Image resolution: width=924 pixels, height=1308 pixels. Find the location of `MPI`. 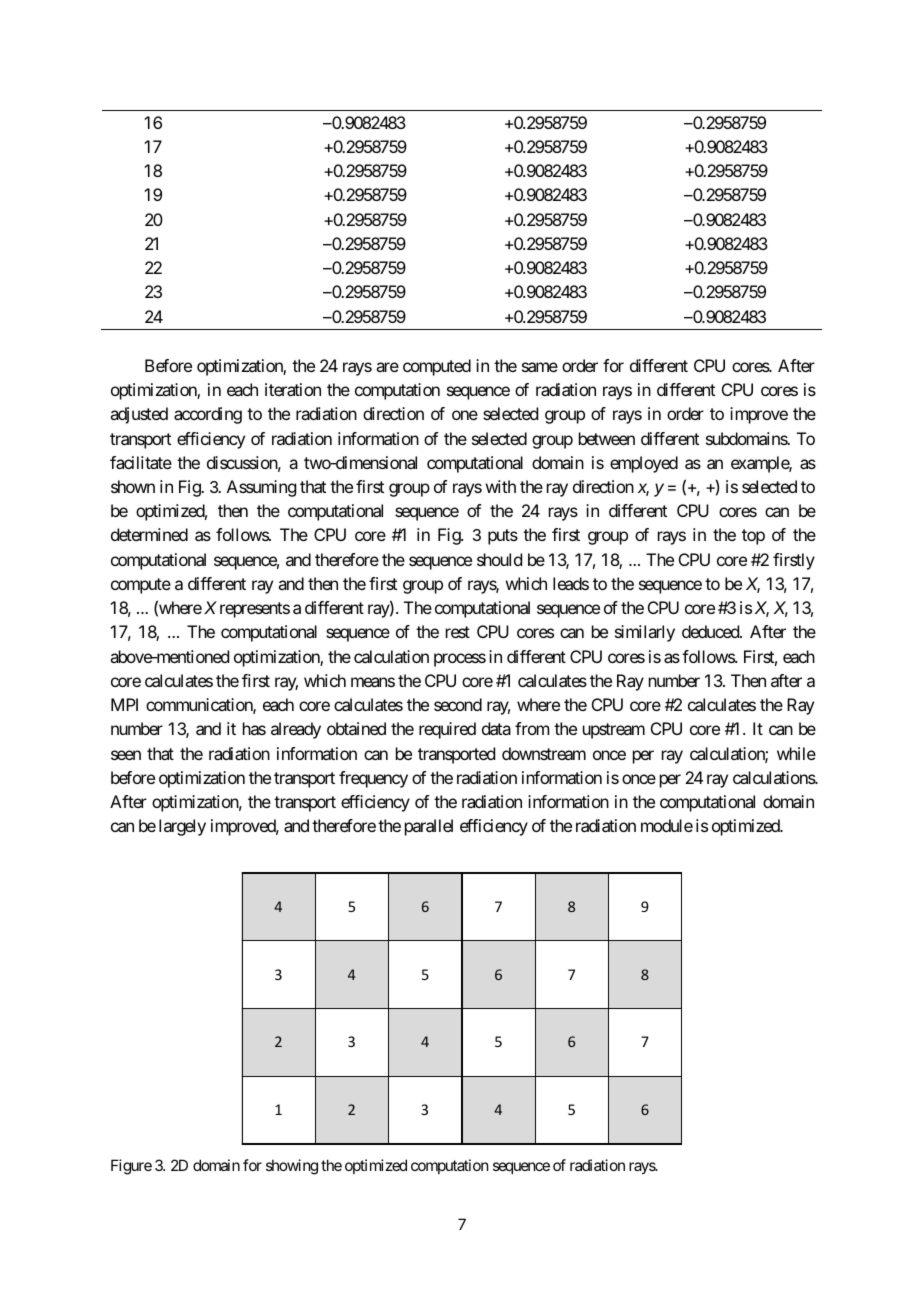

MPI is located at coordinates (124, 704).
